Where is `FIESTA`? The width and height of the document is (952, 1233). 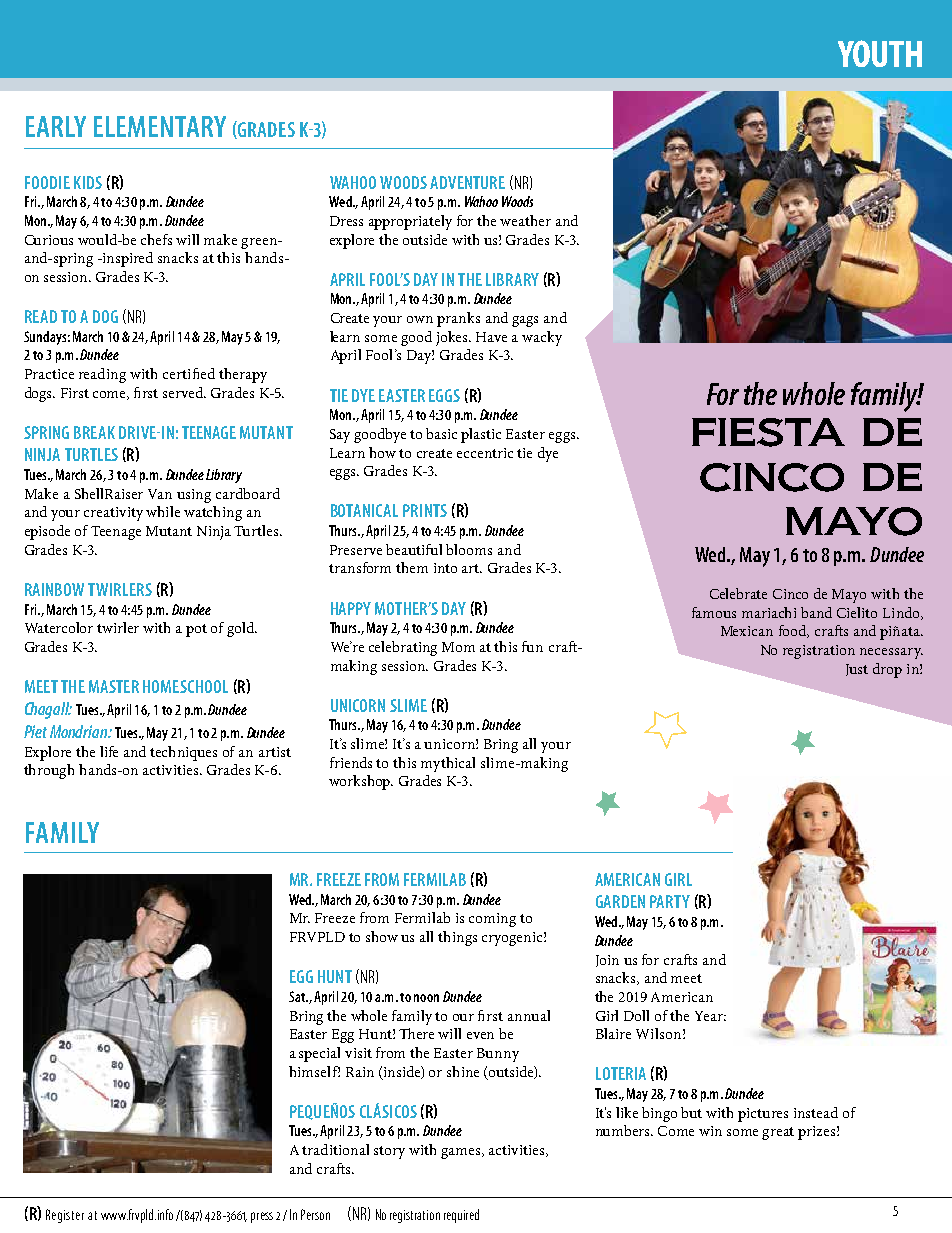
FIESTA is located at coordinates (768, 432).
